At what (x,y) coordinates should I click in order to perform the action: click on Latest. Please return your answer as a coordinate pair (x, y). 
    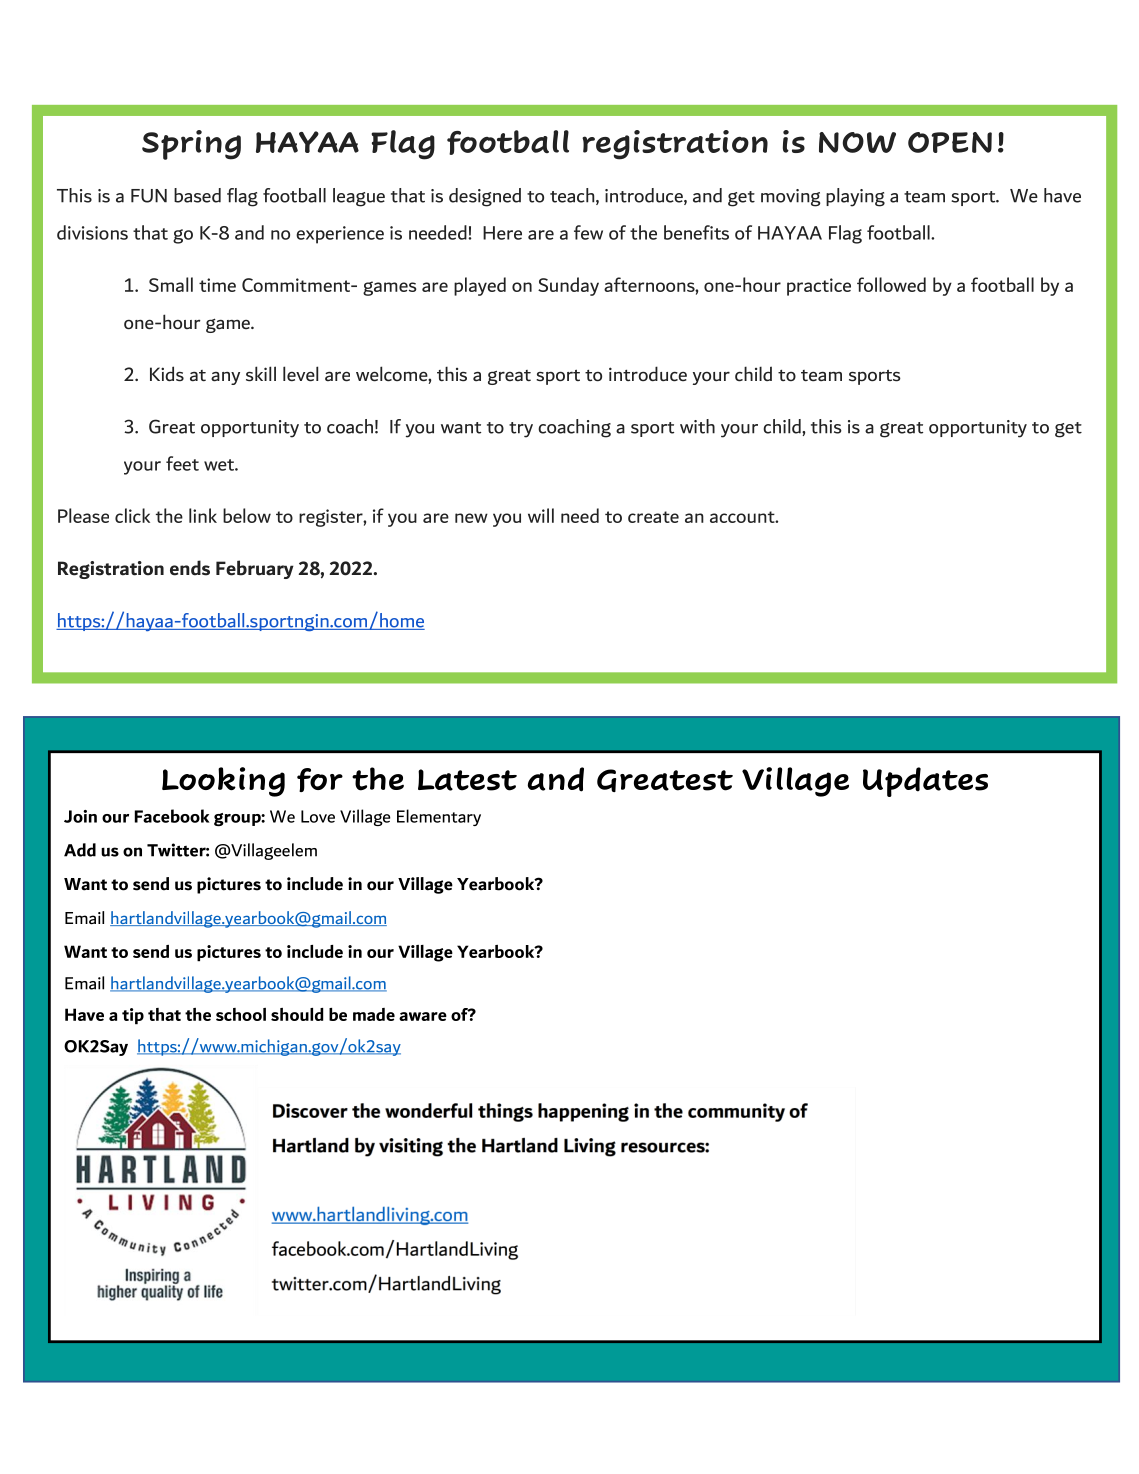
    Looking at the image, I should click on (467, 780).
